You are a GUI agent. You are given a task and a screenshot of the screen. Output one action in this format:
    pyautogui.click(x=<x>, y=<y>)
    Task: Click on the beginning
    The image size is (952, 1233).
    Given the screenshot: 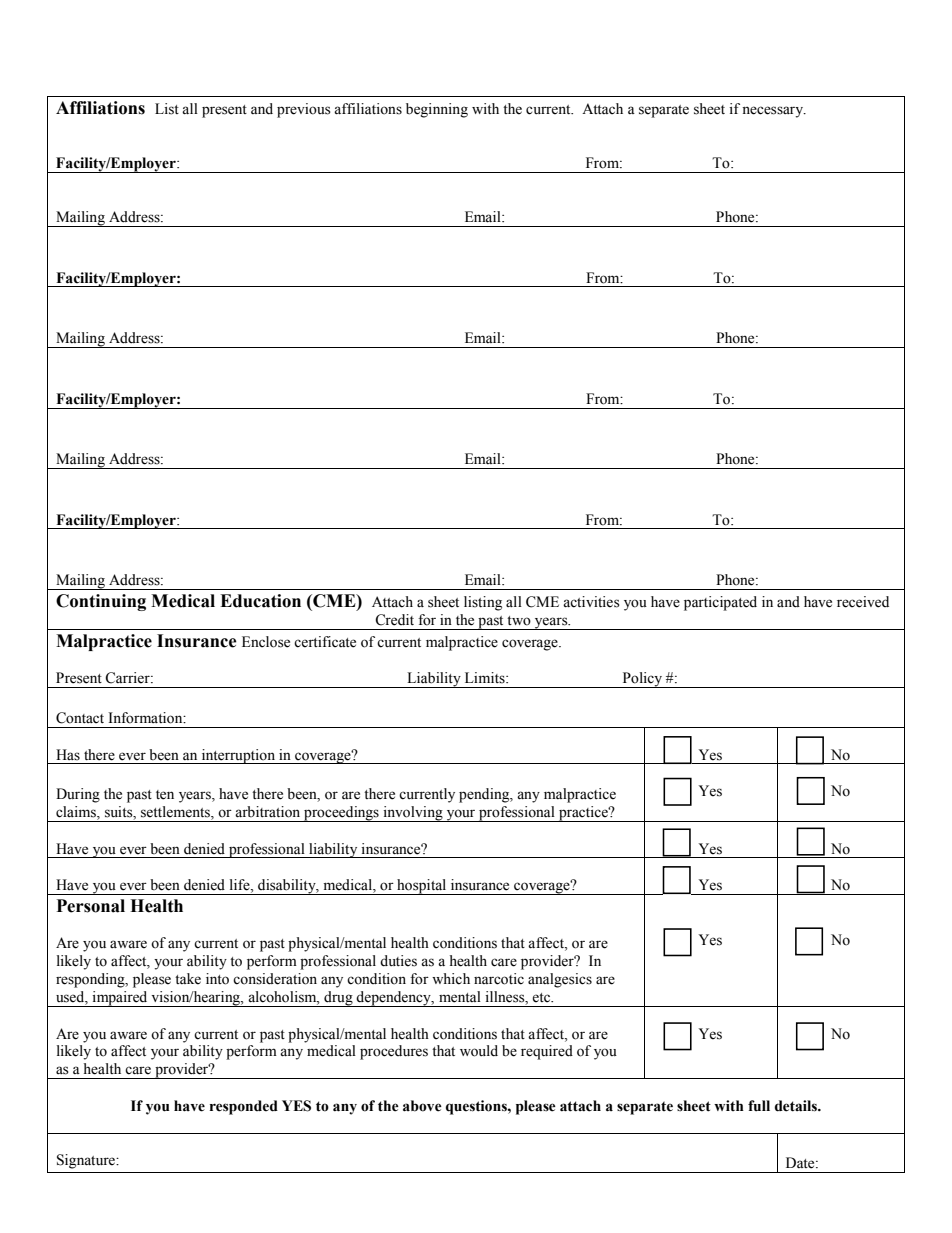 What is the action you would take?
    pyautogui.click(x=437, y=110)
